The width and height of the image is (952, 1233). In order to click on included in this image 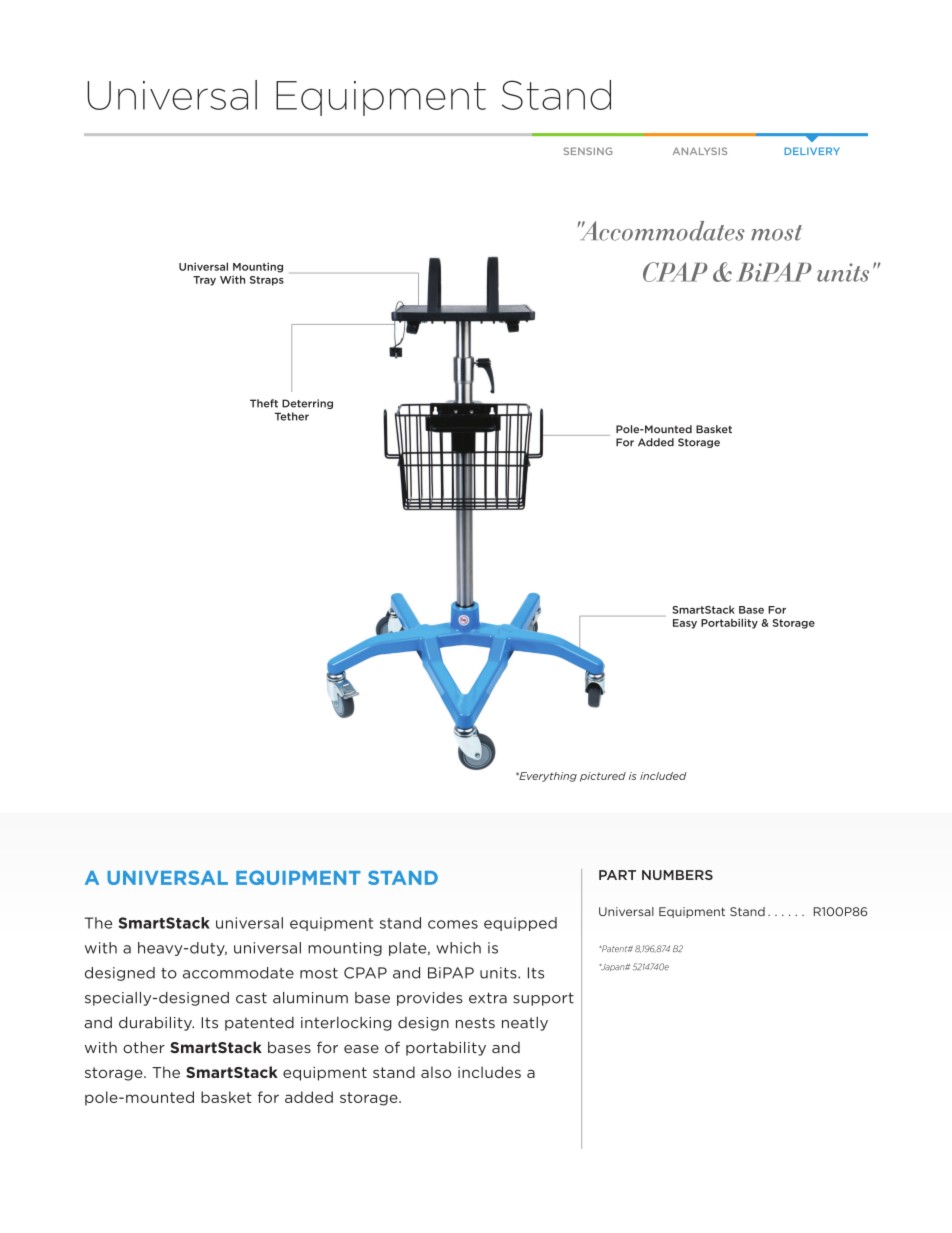, I will do `click(663, 776)`.
